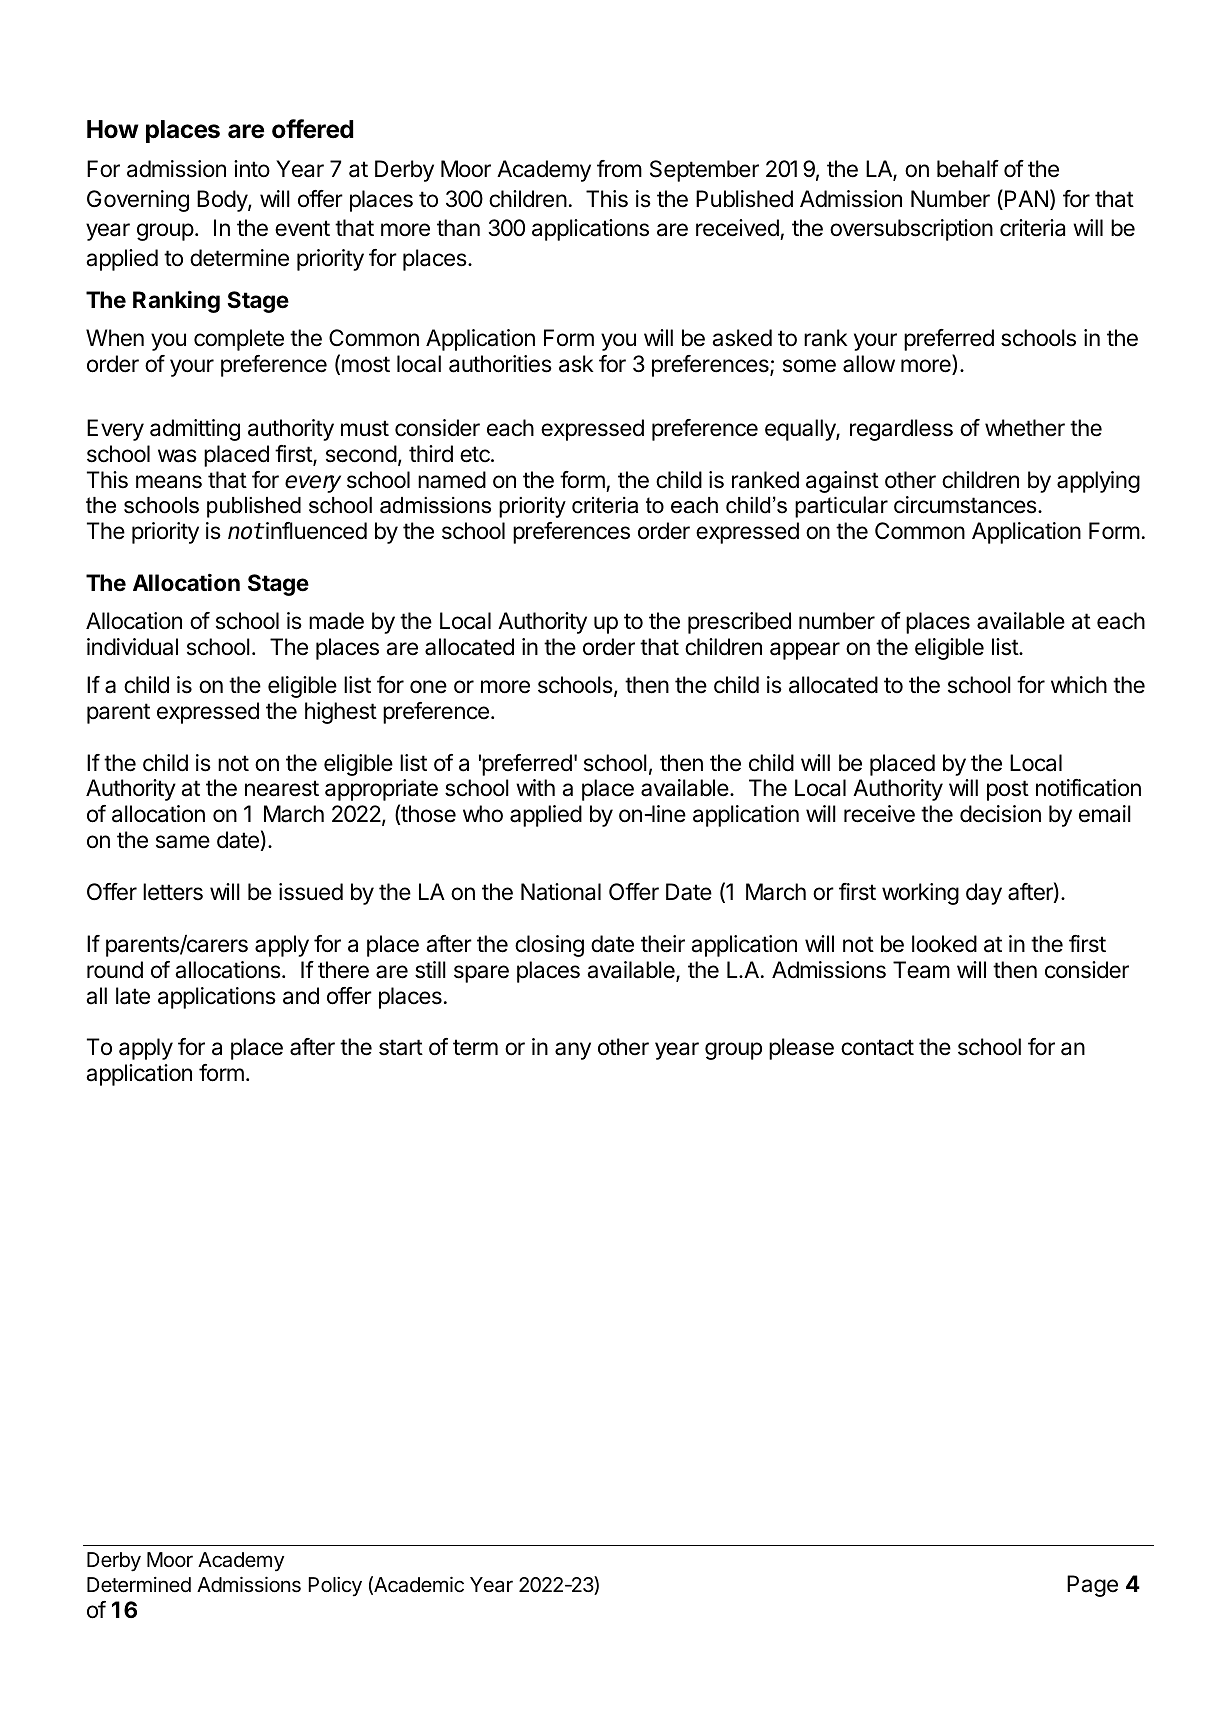  I want to click on with, so click(535, 787).
